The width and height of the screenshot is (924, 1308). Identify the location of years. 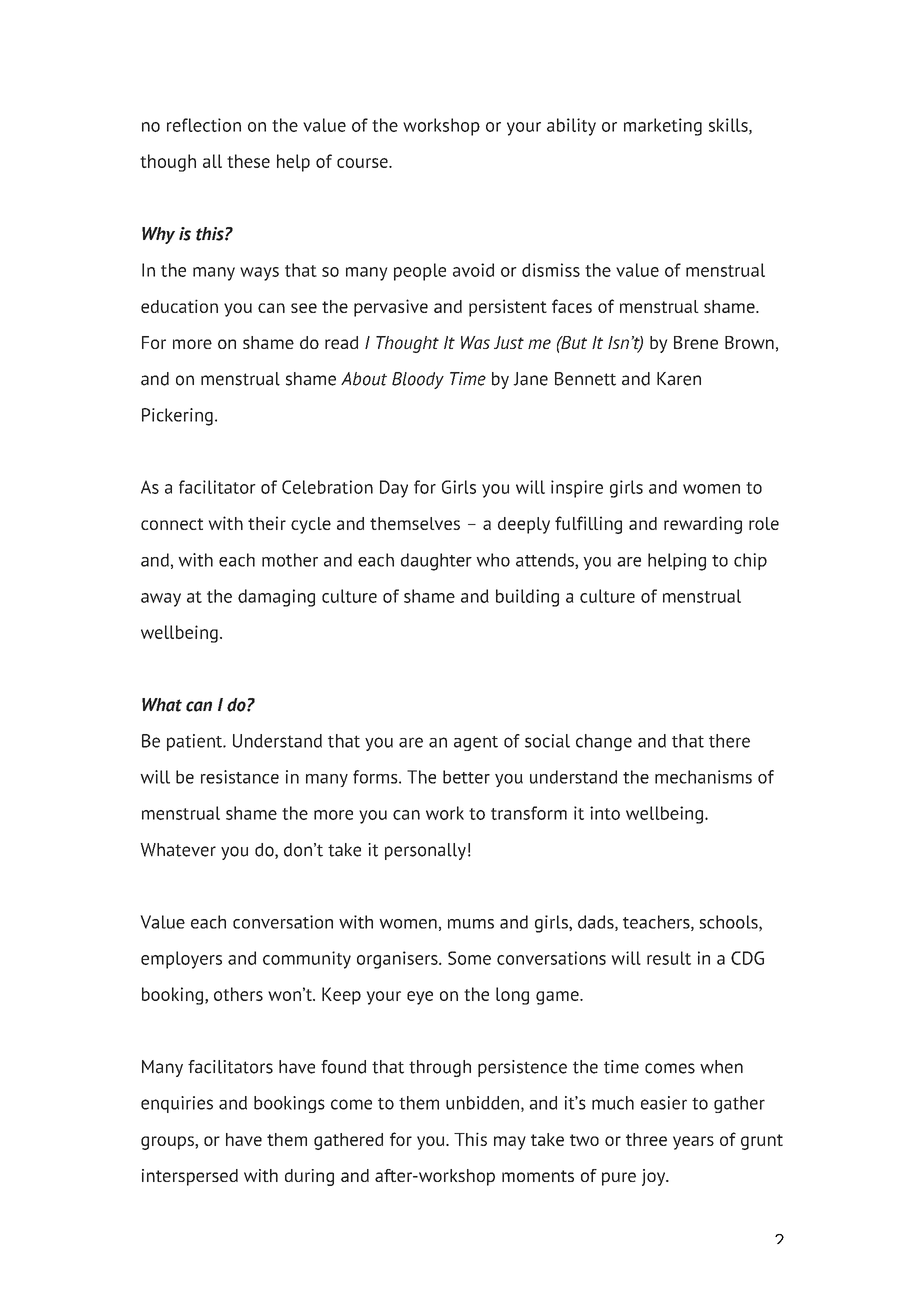
(693, 1143).
